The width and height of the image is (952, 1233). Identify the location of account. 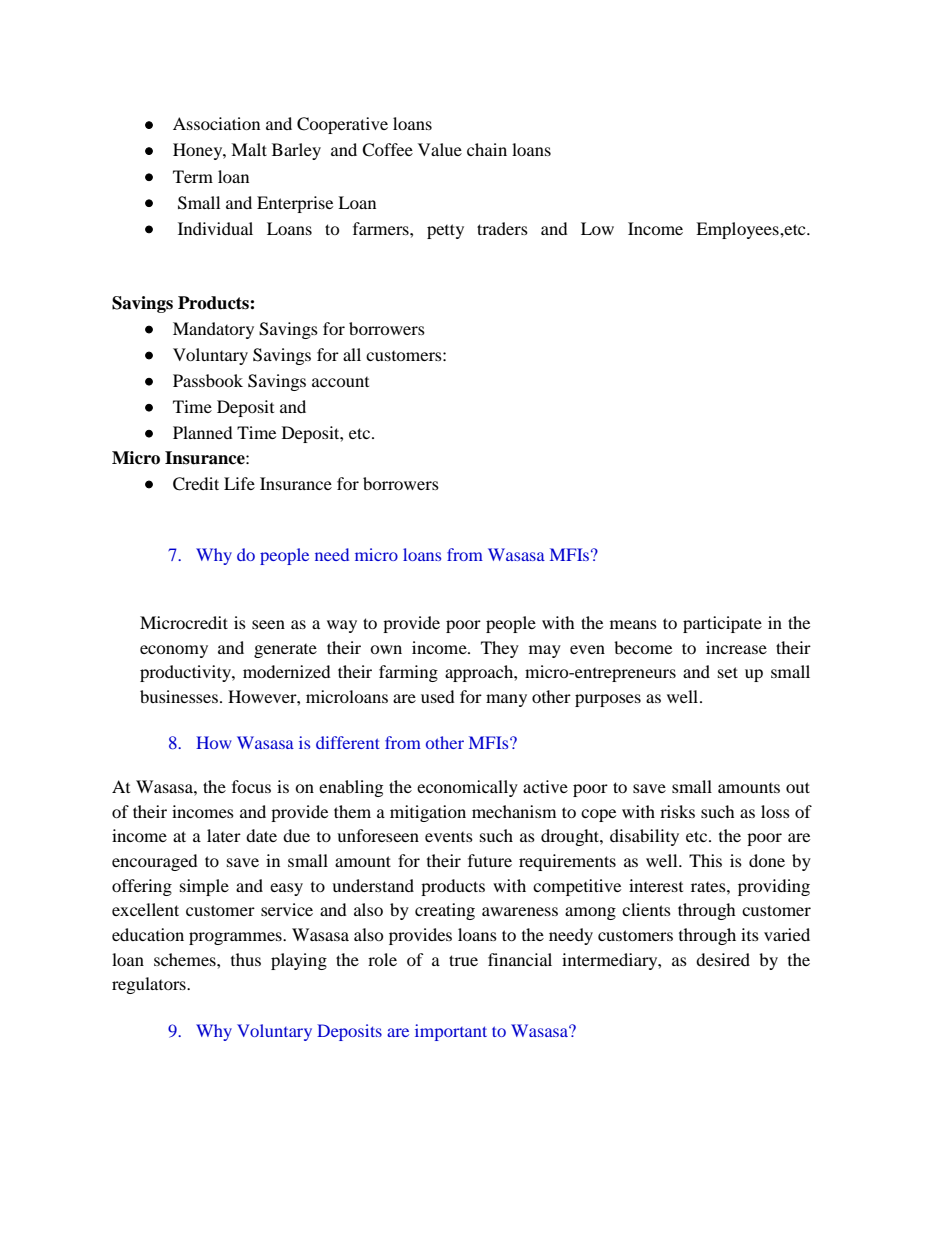
(340, 382).
